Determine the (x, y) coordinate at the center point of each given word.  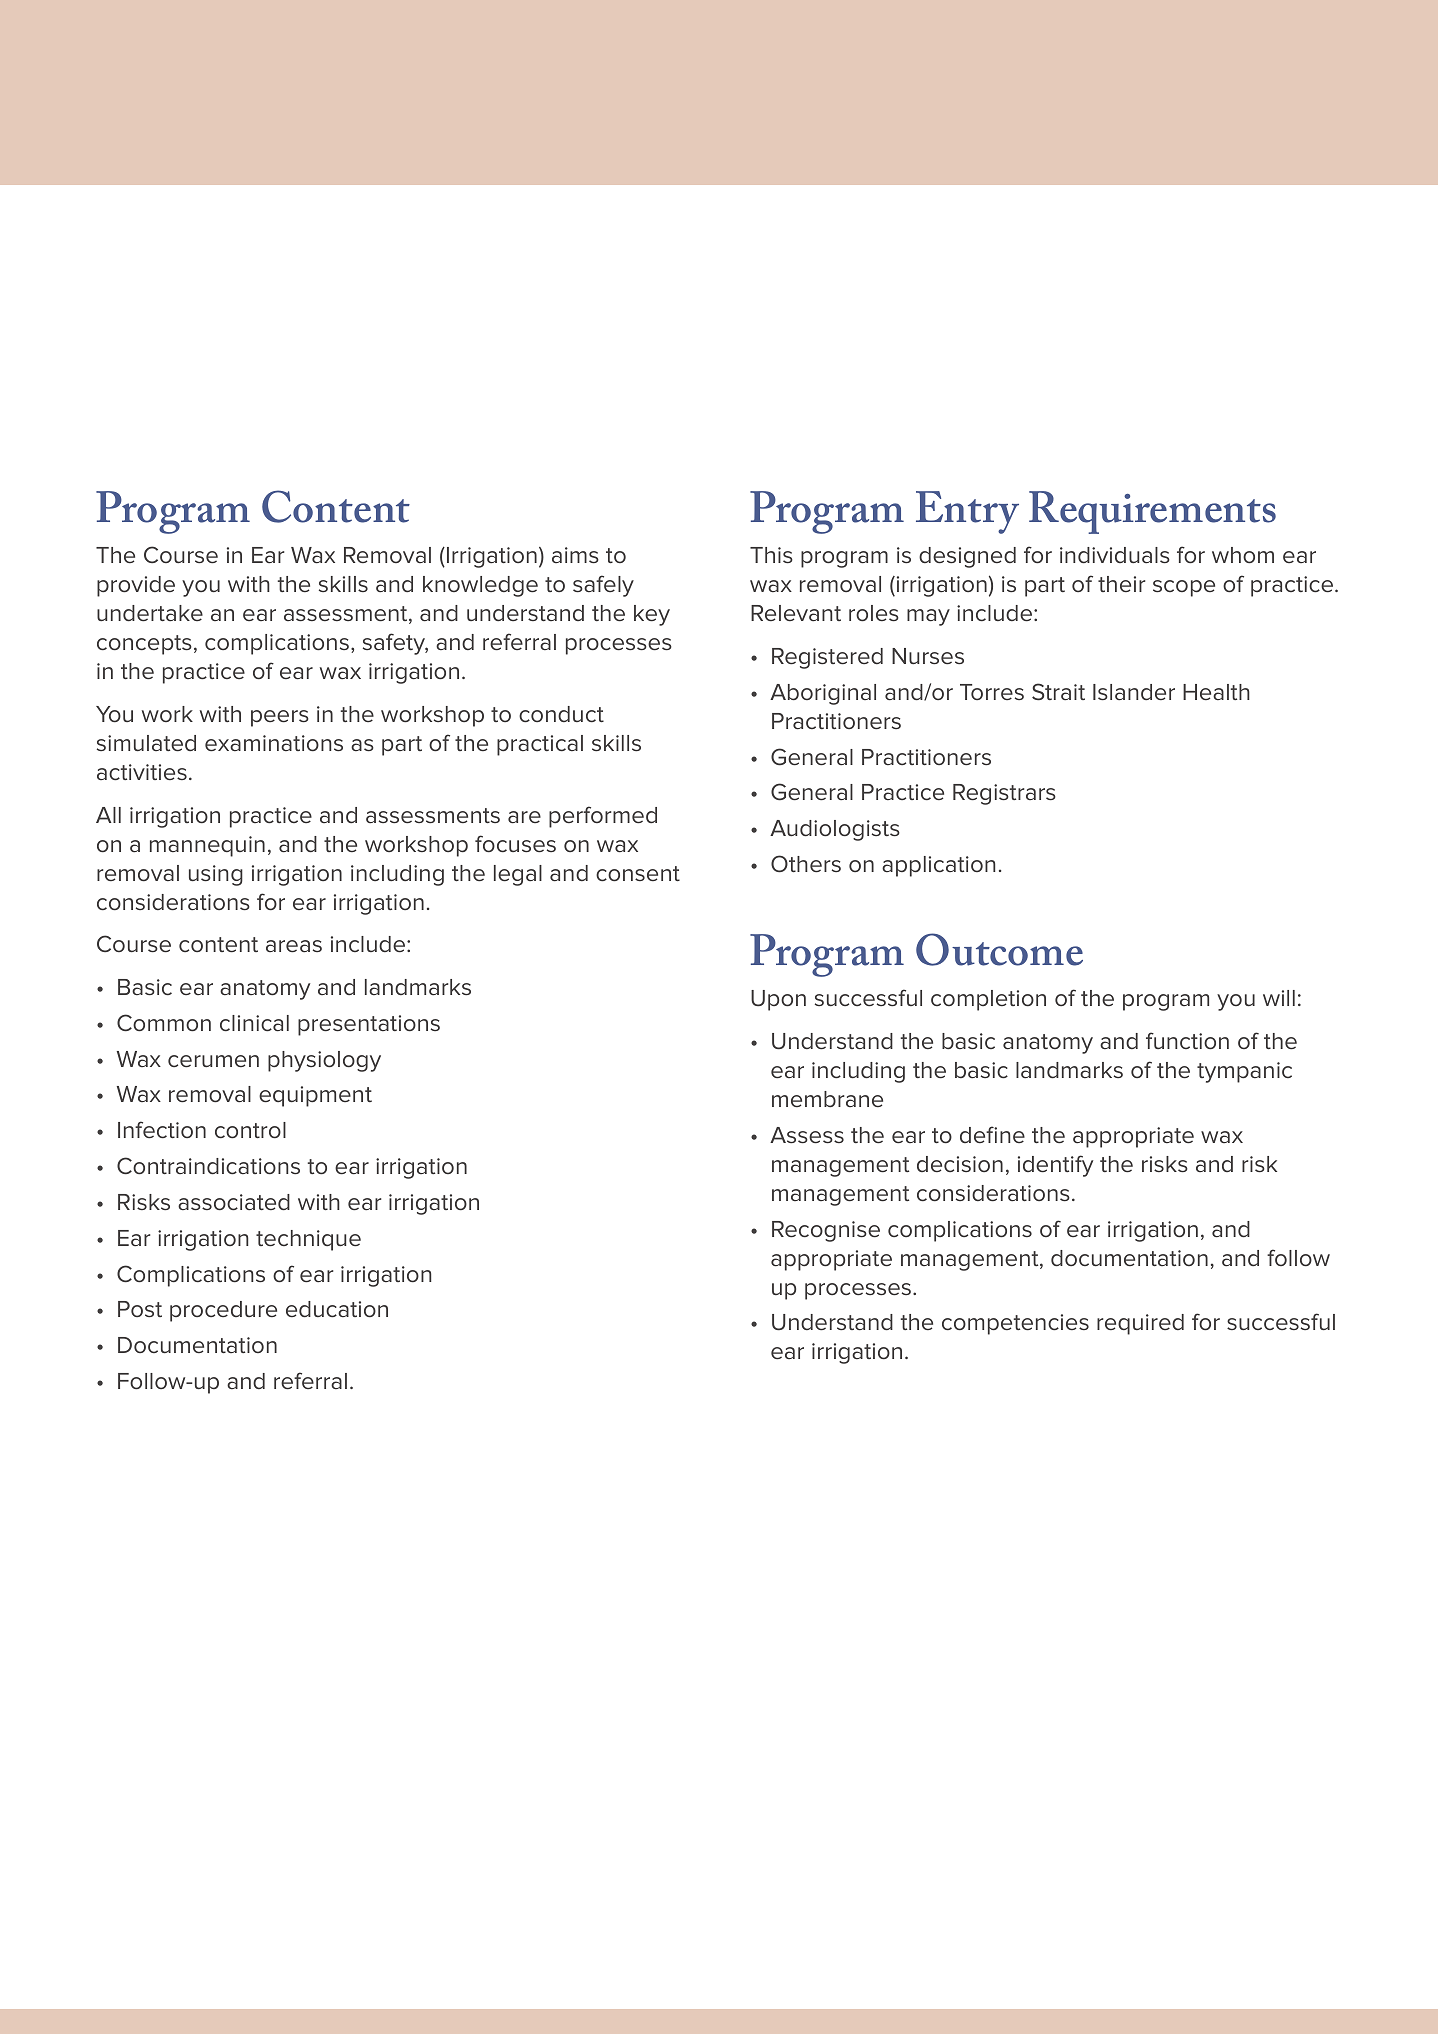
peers (280, 718)
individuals (1115, 555)
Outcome (999, 949)
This (771, 555)
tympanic (1244, 1072)
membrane (827, 1099)
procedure (223, 1311)
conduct (561, 714)
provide (136, 586)
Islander (1134, 692)
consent (638, 874)
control (250, 1130)
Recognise (826, 1231)
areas (294, 946)
